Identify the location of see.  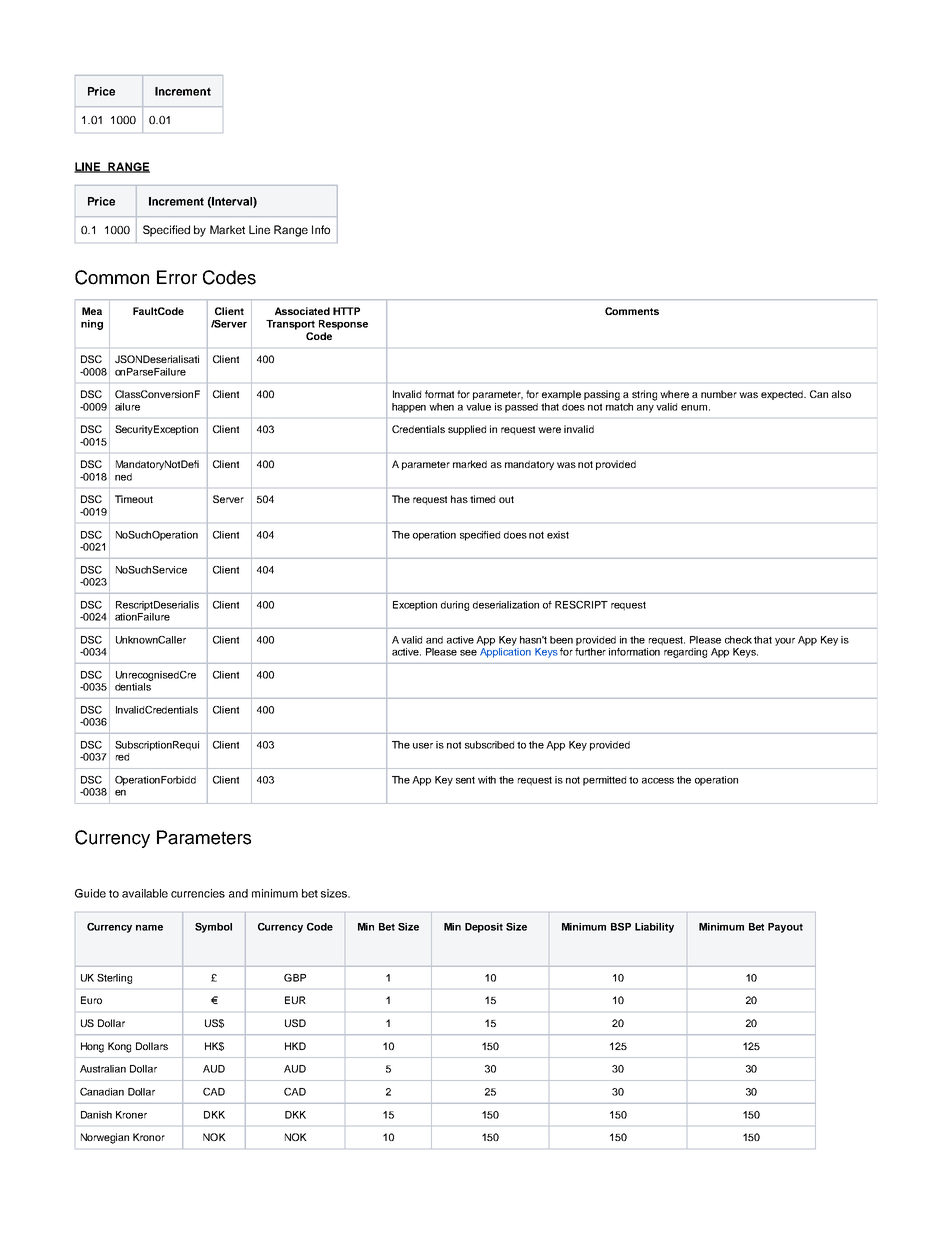
(468, 653).
